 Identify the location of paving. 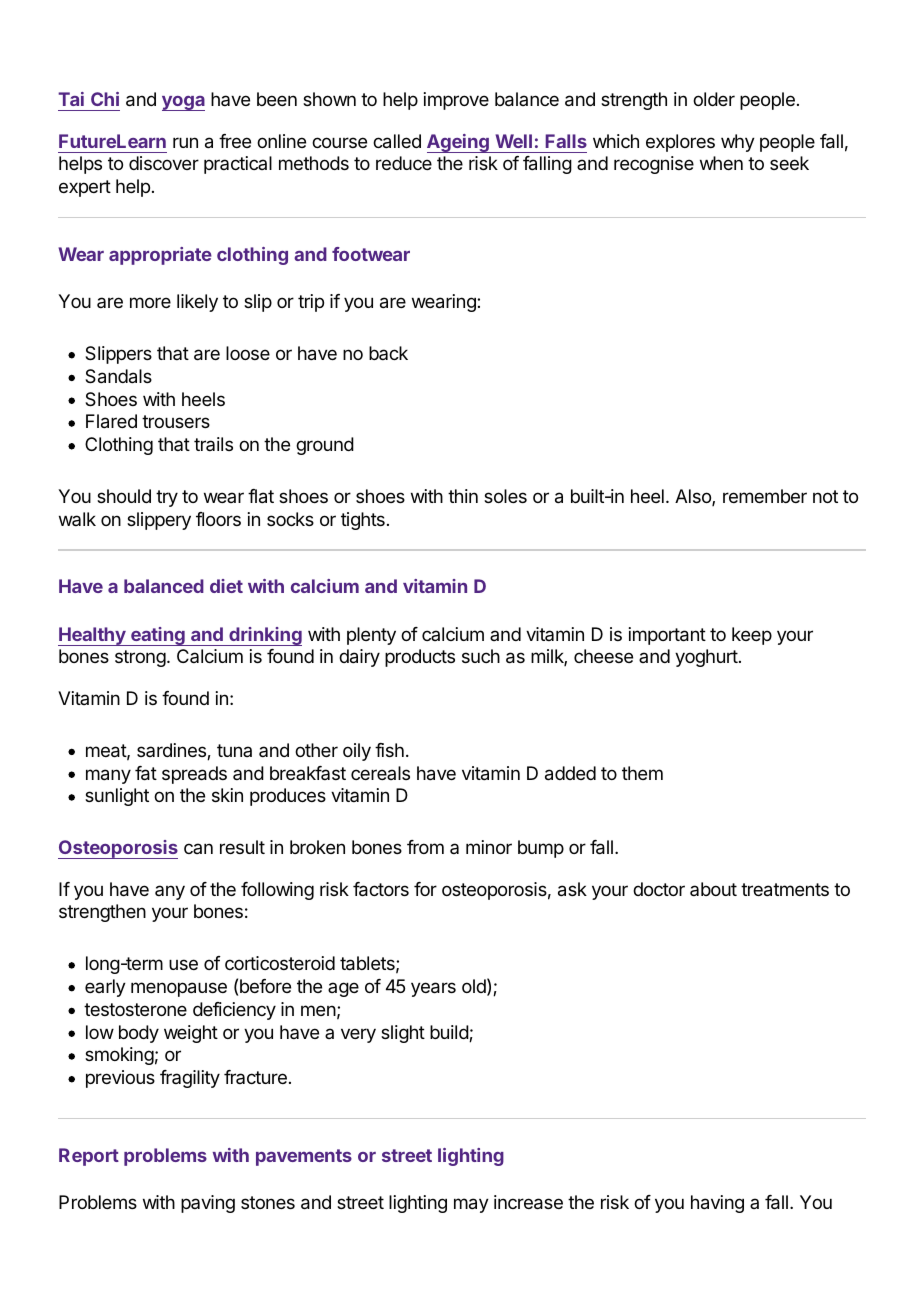
(208, 1204).
